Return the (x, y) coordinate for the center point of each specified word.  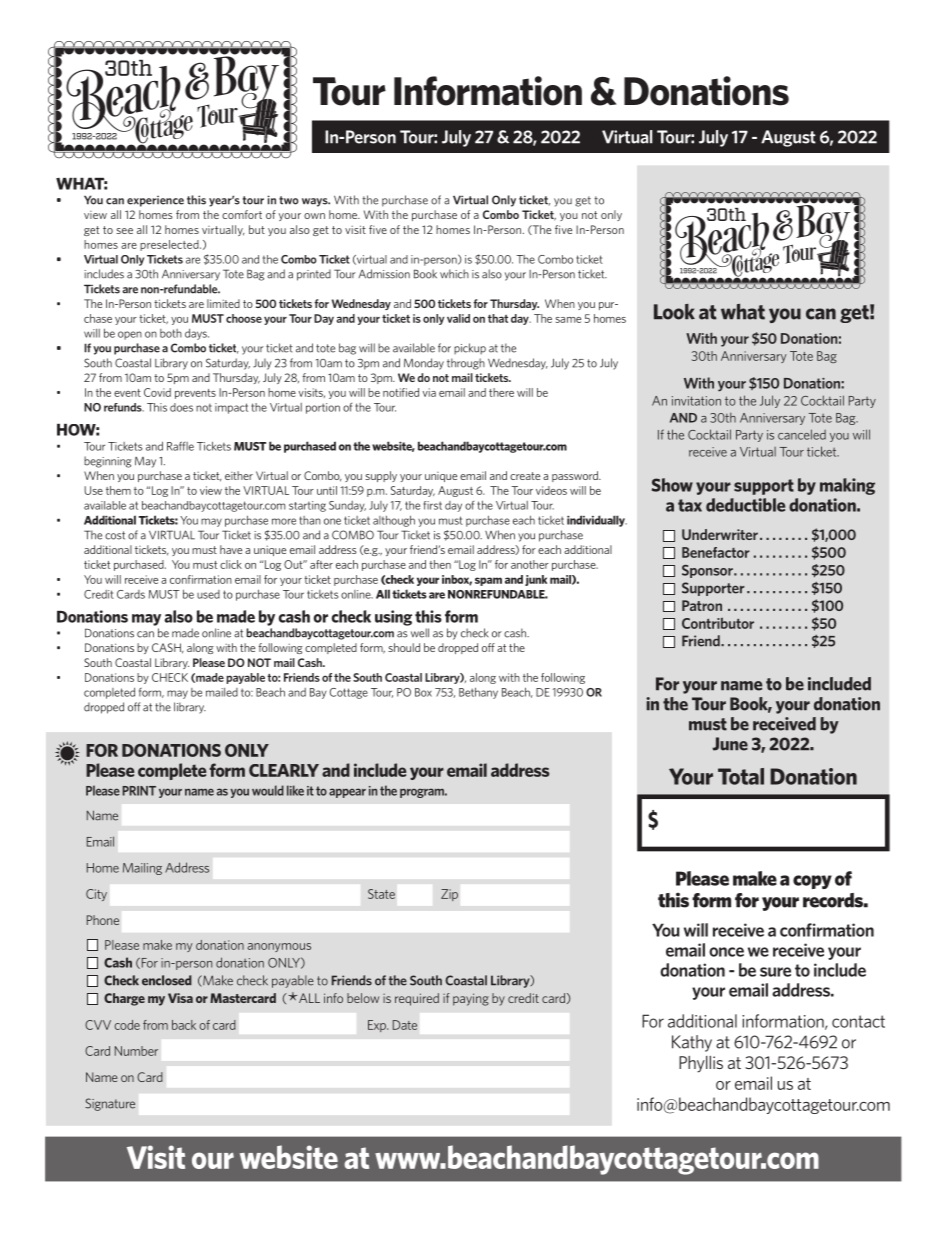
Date (405, 1025)
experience (155, 201)
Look (674, 312)
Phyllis (701, 1064)
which (454, 274)
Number (136, 1051)
